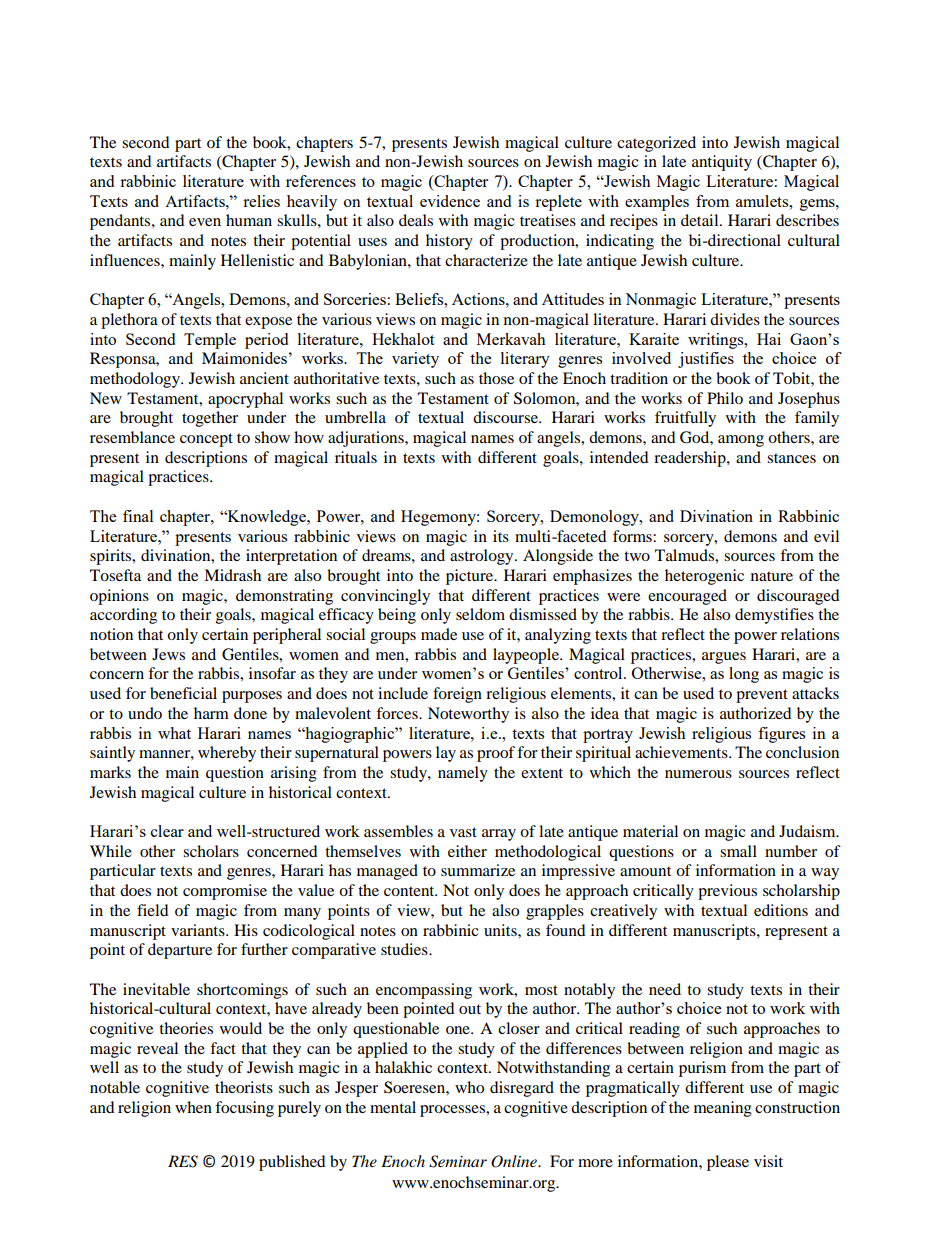 The image size is (952, 1233). I want to click on antiquity, so click(722, 163).
